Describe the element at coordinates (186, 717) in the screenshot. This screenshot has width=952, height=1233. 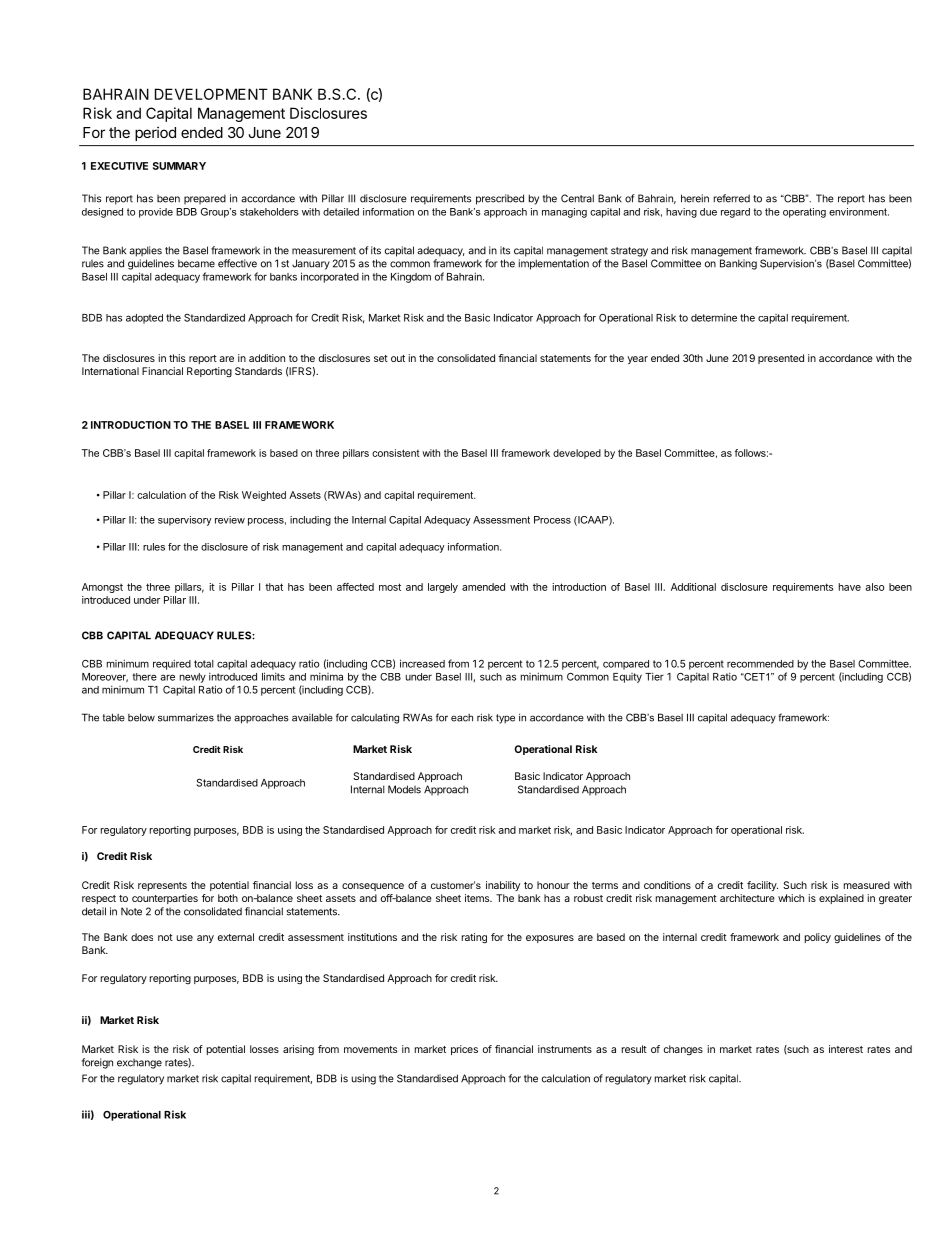
I see `summarizes` at that location.
